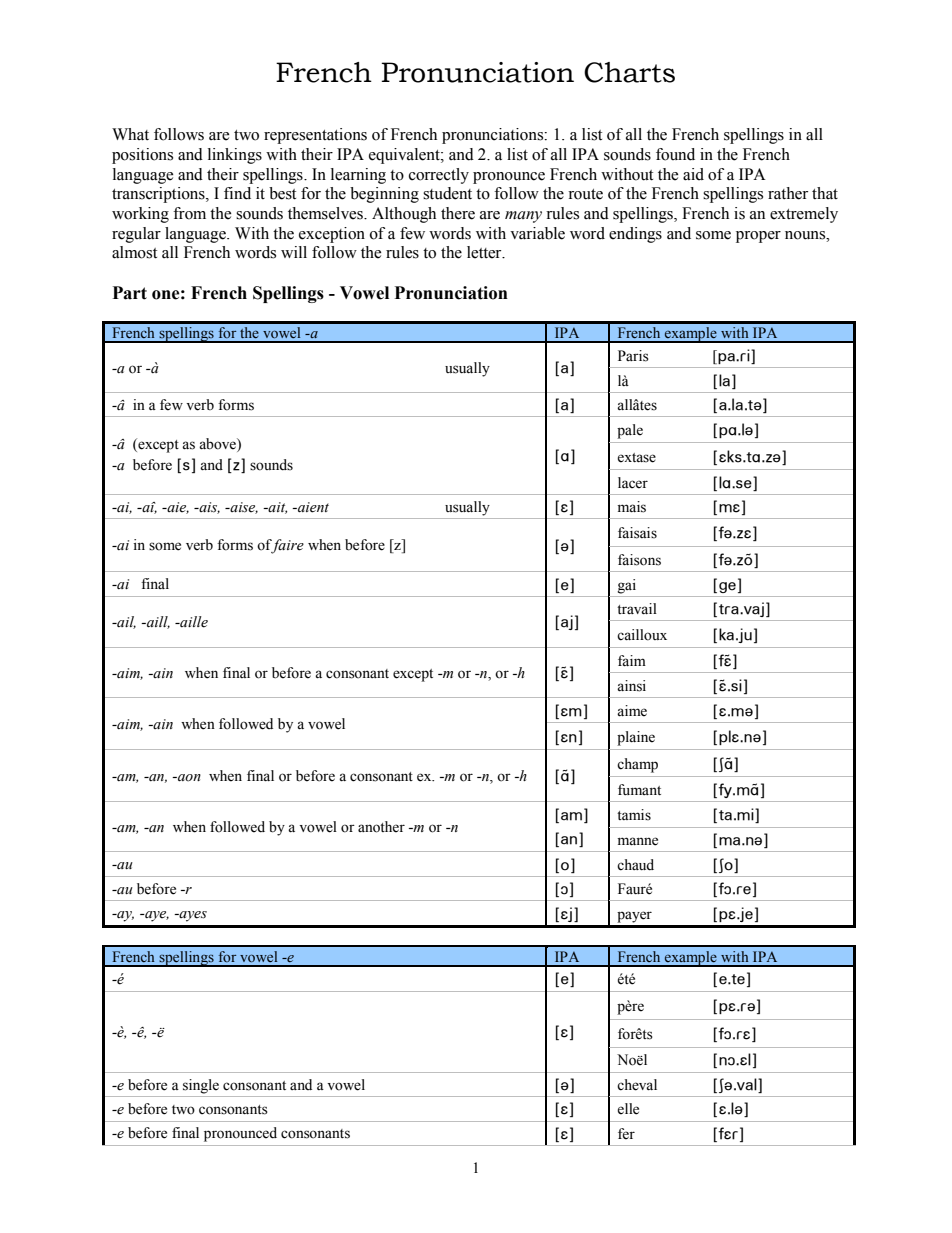 The image size is (952, 1233). What do you see at coordinates (637, 765) in the document?
I see `champ` at bounding box center [637, 765].
